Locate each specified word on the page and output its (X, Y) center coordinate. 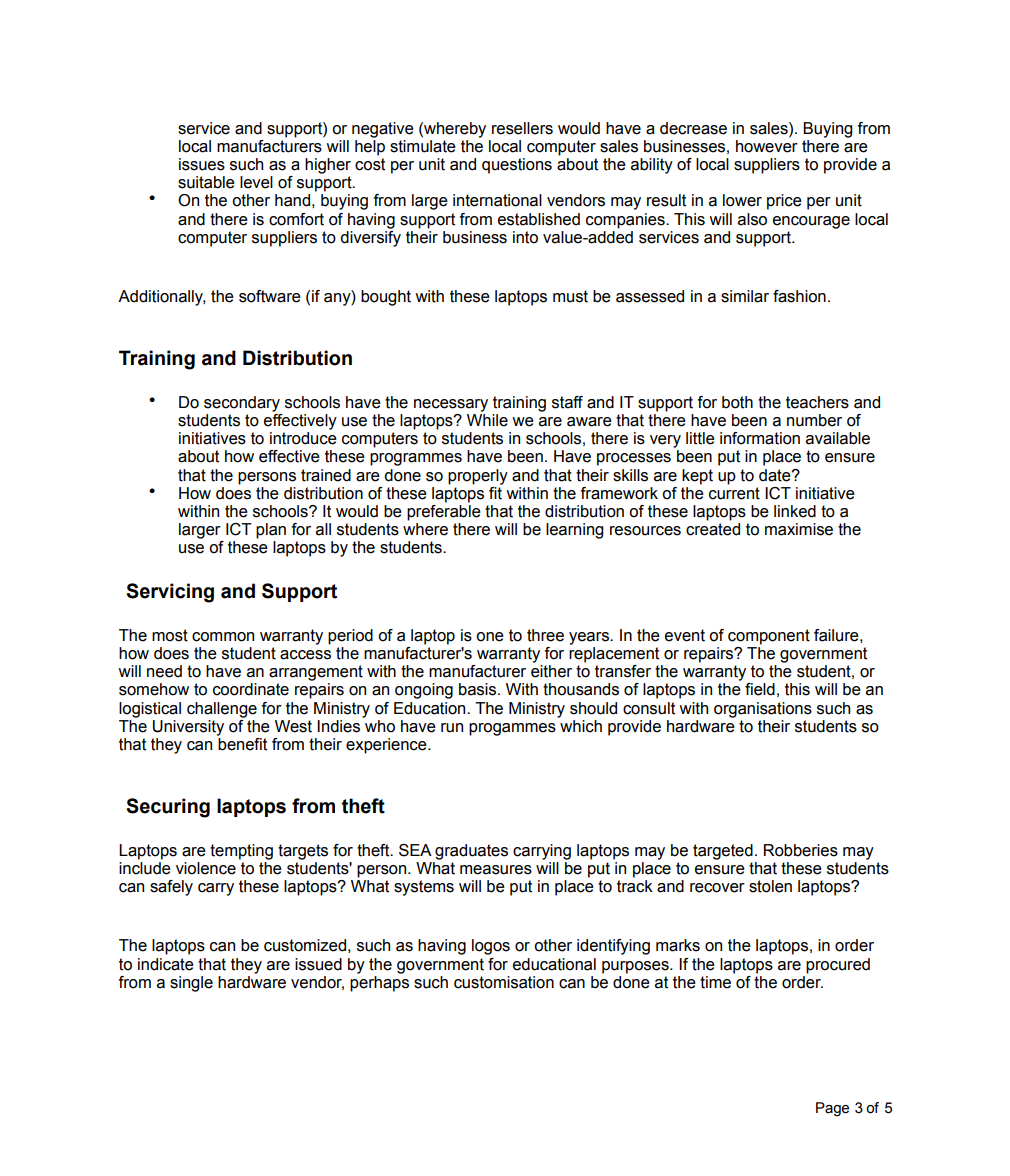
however (767, 146)
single (191, 984)
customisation (504, 982)
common (223, 637)
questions (517, 166)
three (545, 635)
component (769, 637)
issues (202, 164)
